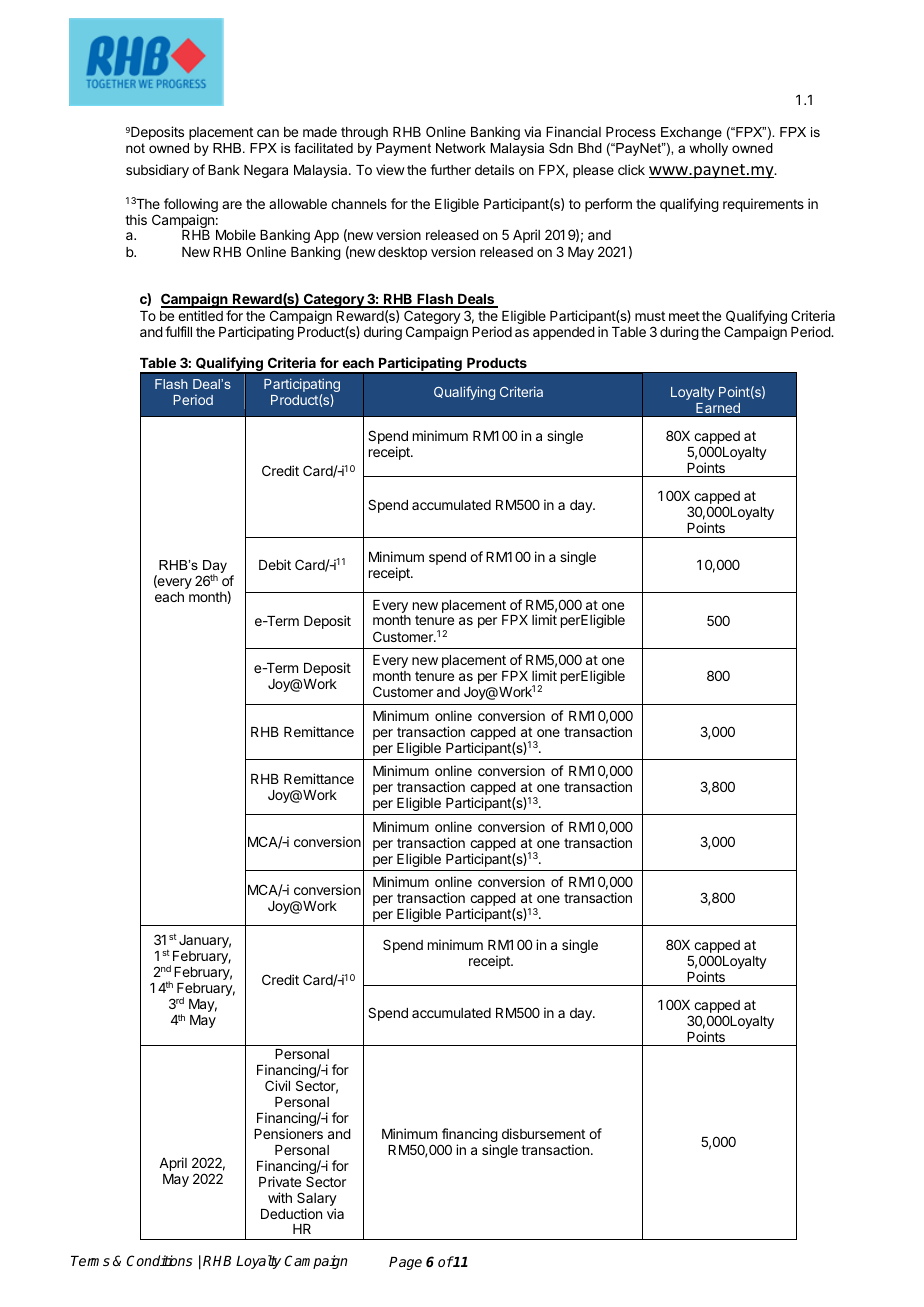 This screenshot has width=924, height=1307. I want to click on Page, so click(405, 1263).
